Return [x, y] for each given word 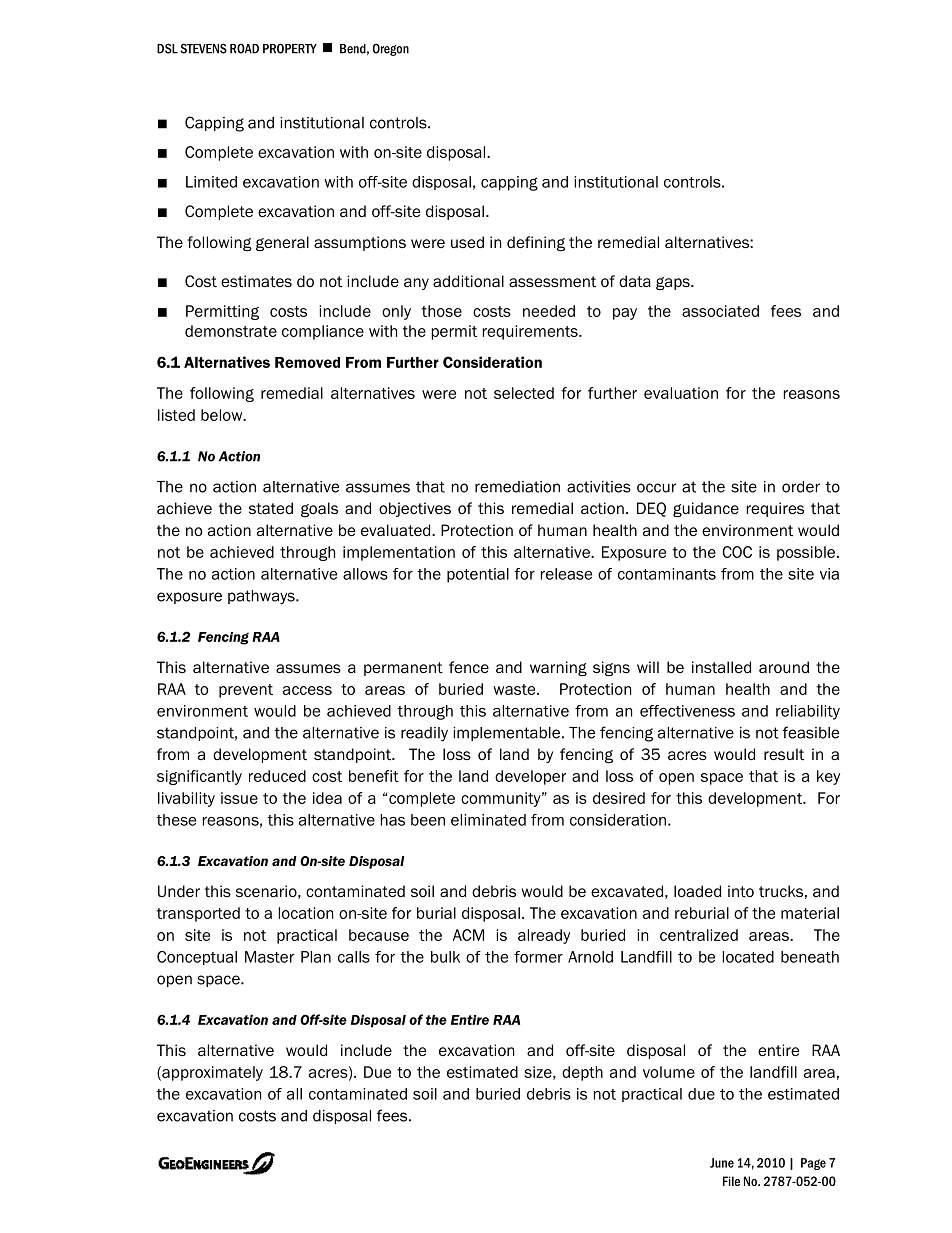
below [223, 415]
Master [269, 957]
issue [239, 798]
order [801, 487]
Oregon [391, 49]
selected [524, 393]
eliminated [488, 820]
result [784, 754]
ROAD [244, 48]
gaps [674, 283]
